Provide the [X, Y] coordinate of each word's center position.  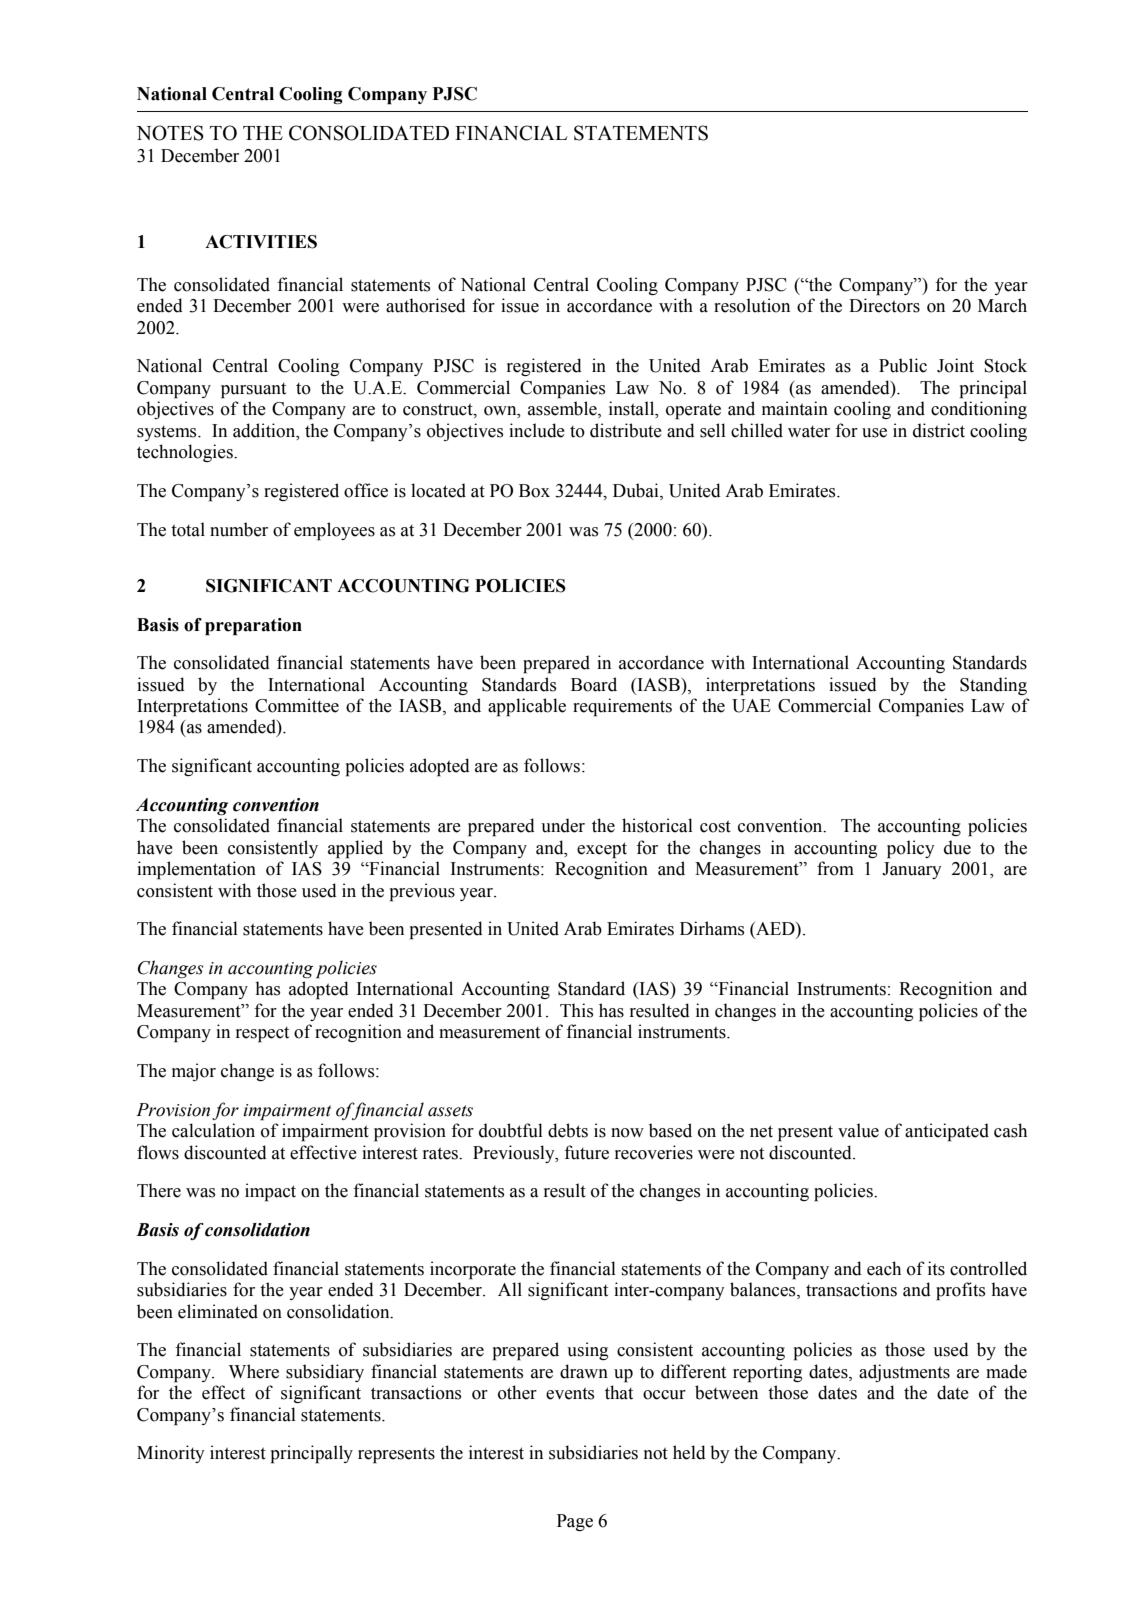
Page [575, 1522]
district [939, 430]
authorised [426, 305]
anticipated [947, 1132]
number [239, 529]
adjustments [904, 1373]
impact [270, 1192]
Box [534, 491]
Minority [171, 1454]
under [563, 825]
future [586, 1152]
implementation [196, 870]
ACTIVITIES [261, 242]
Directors [884, 305]
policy [911, 849]
